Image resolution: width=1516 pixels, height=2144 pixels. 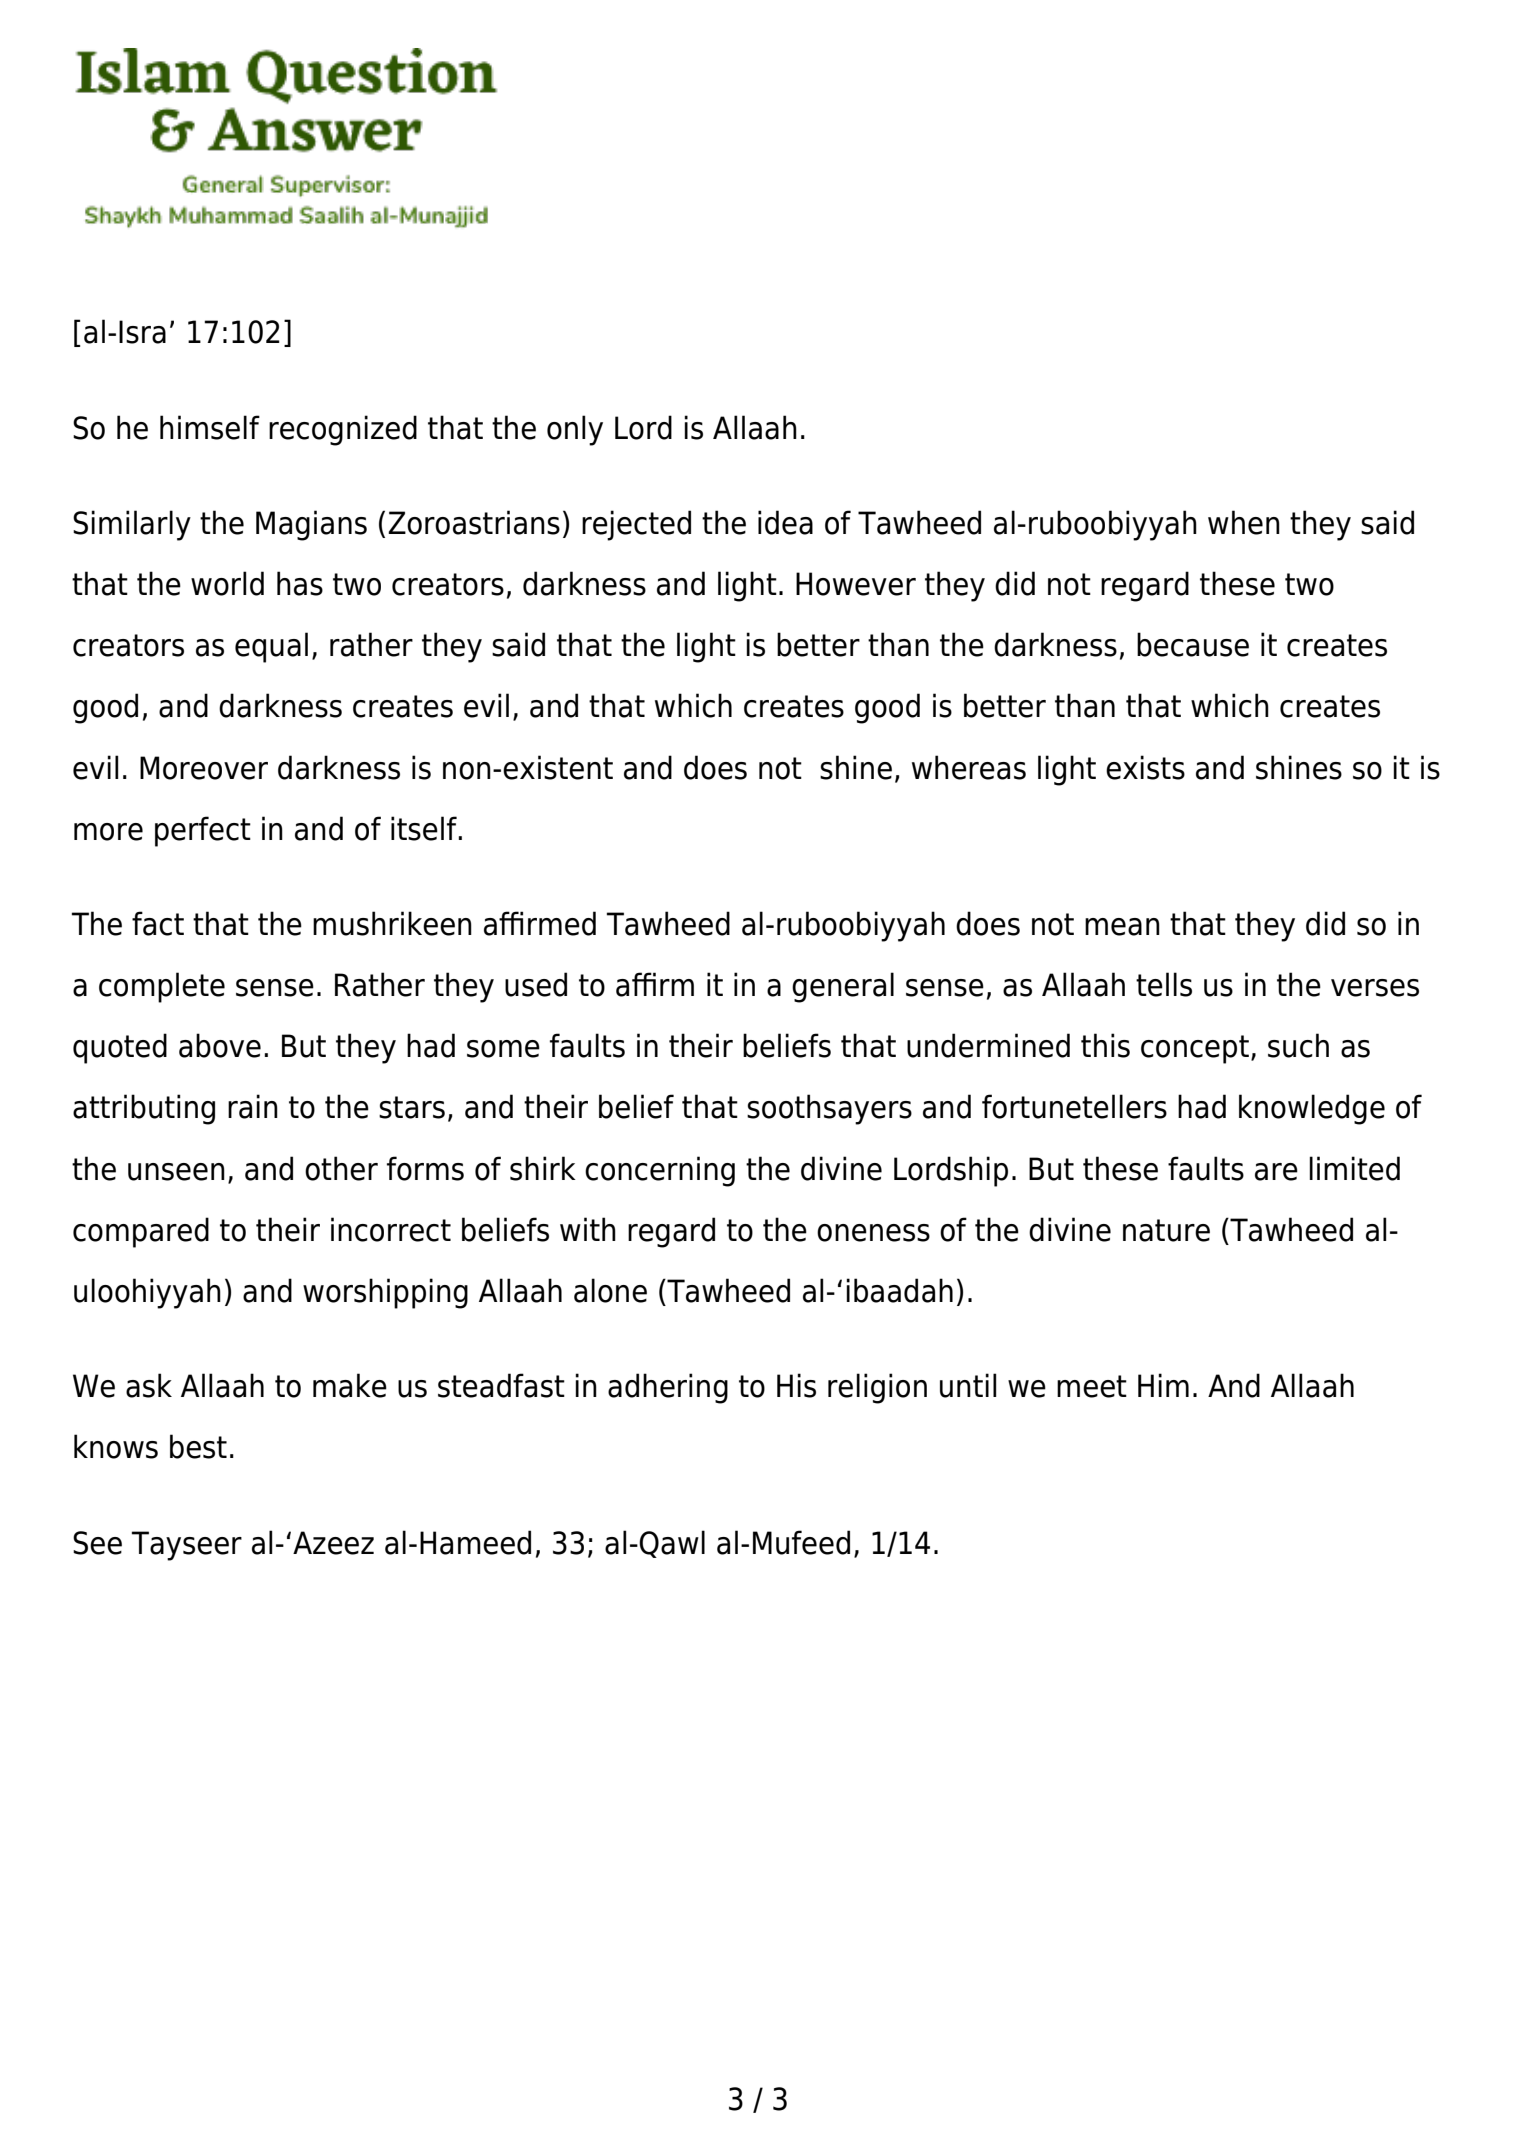 What do you see at coordinates (785, 522) in the page?
I see `idea` at bounding box center [785, 522].
